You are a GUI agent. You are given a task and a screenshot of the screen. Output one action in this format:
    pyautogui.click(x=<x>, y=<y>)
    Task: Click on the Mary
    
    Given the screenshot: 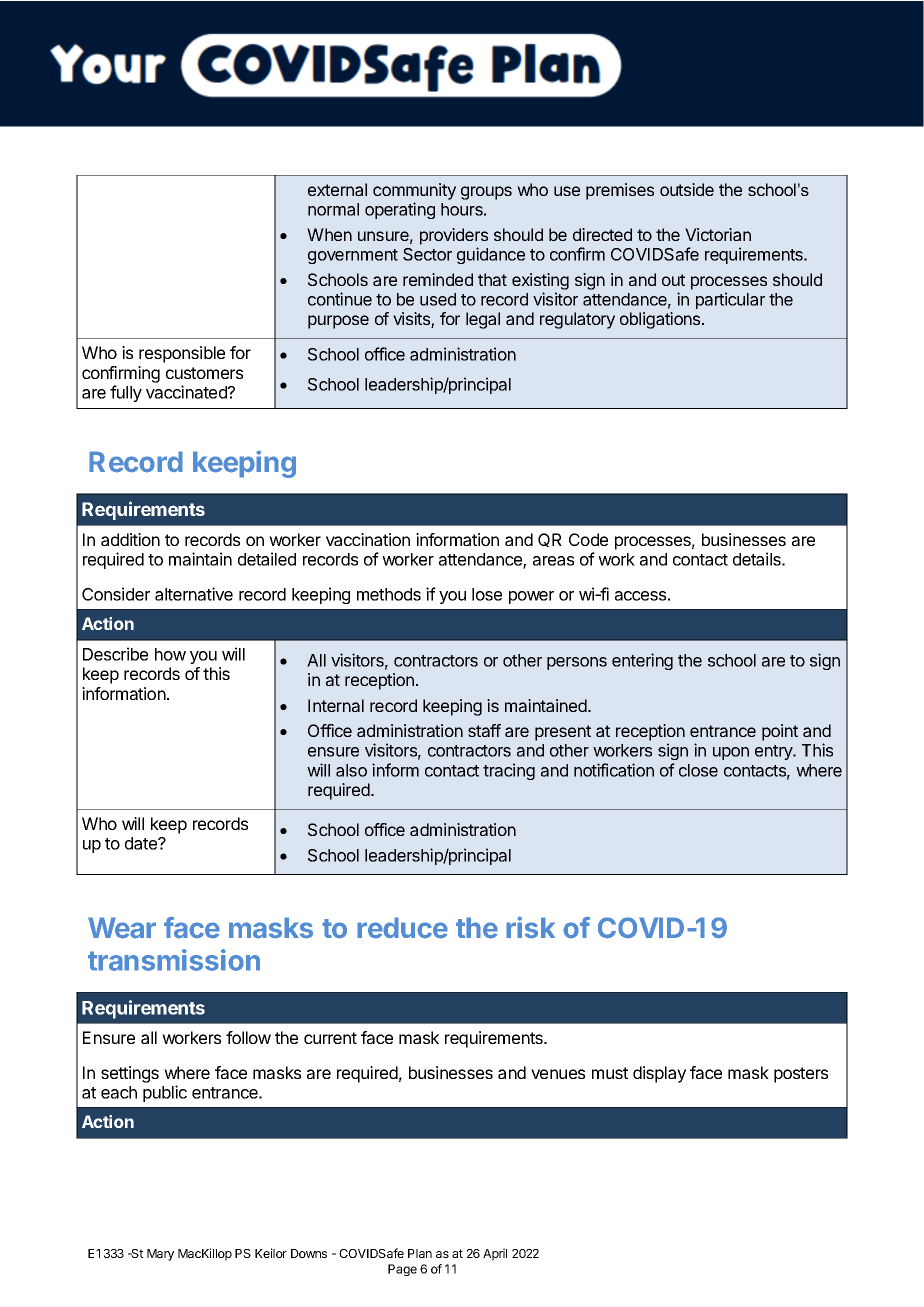 What is the action you would take?
    pyautogui.click(x=160, y=1255)
